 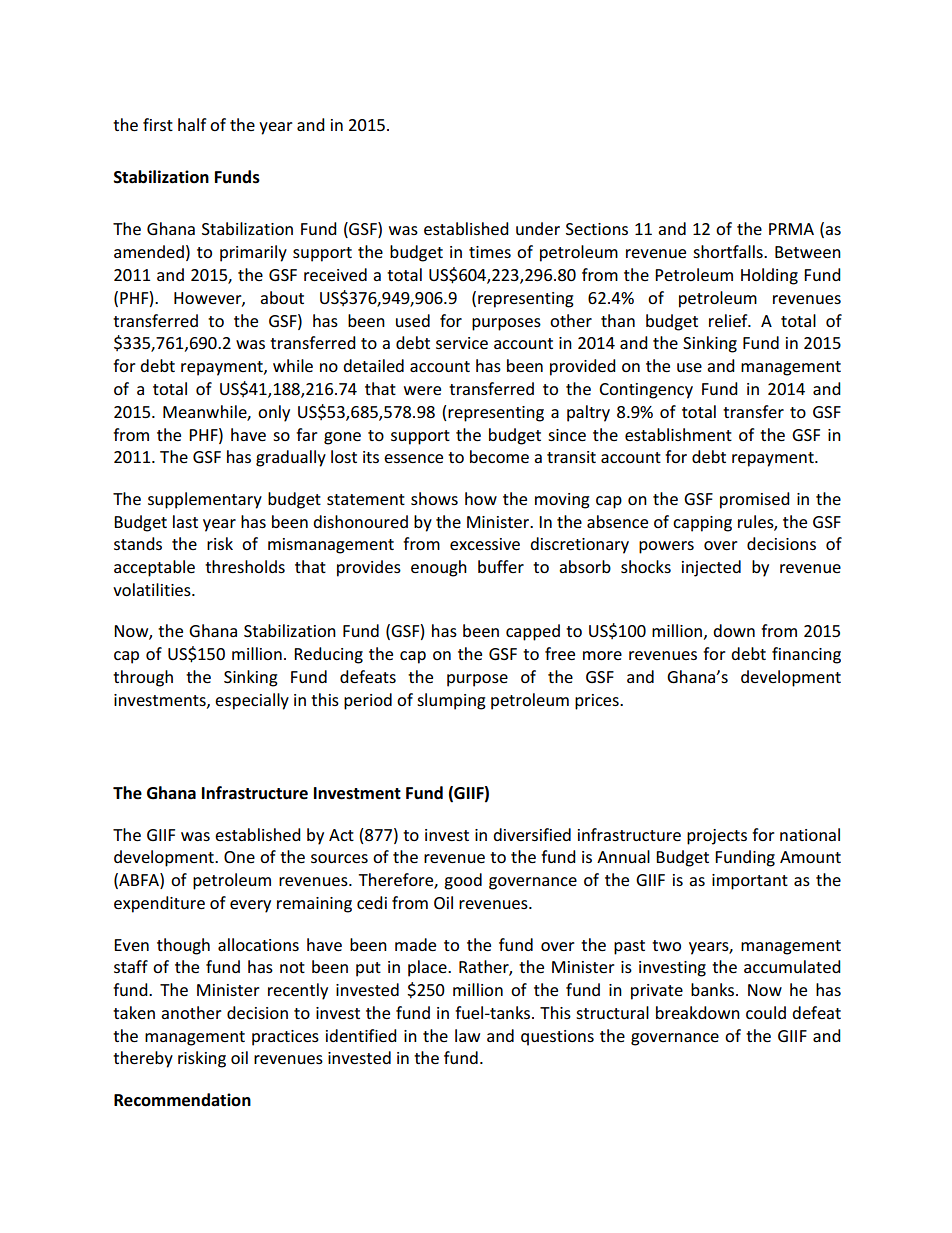 What do you see at coordinates (499, 456) in the screenshot?
I see `become` at bounding box center [499, 456].
